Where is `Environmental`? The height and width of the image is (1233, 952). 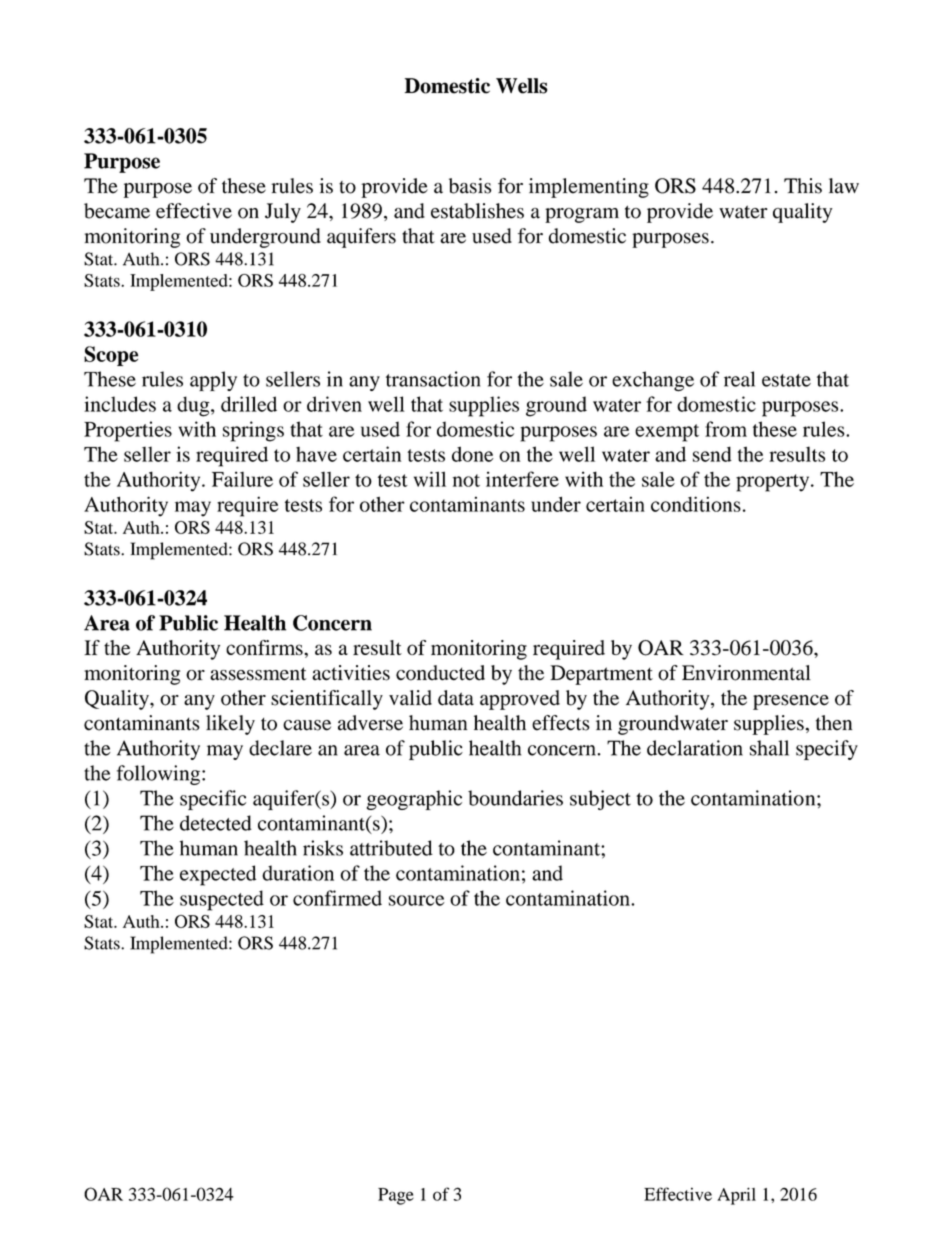 Environmental is located at coordinates (746, 673).
